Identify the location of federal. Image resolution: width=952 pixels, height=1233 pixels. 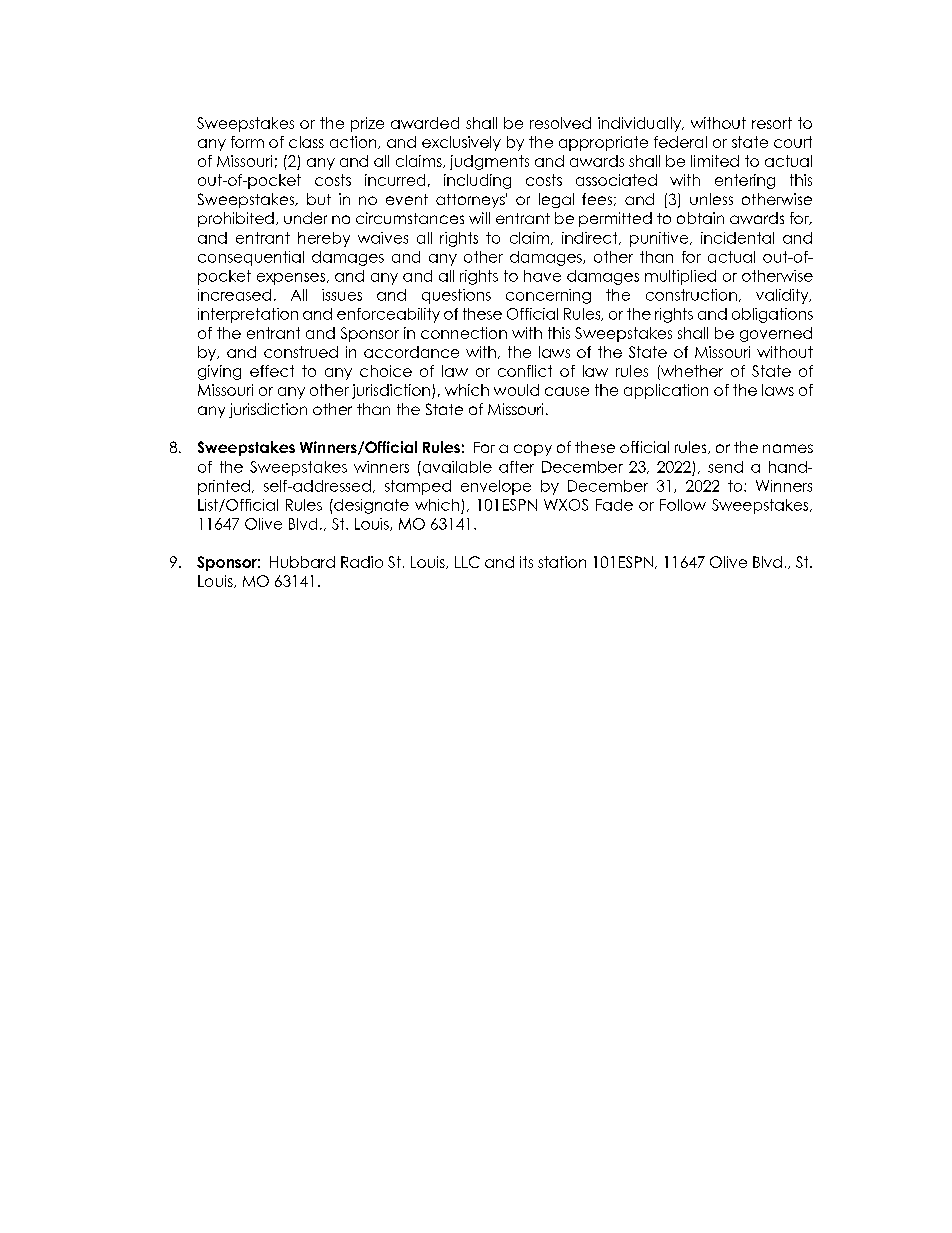
(680, 142).
